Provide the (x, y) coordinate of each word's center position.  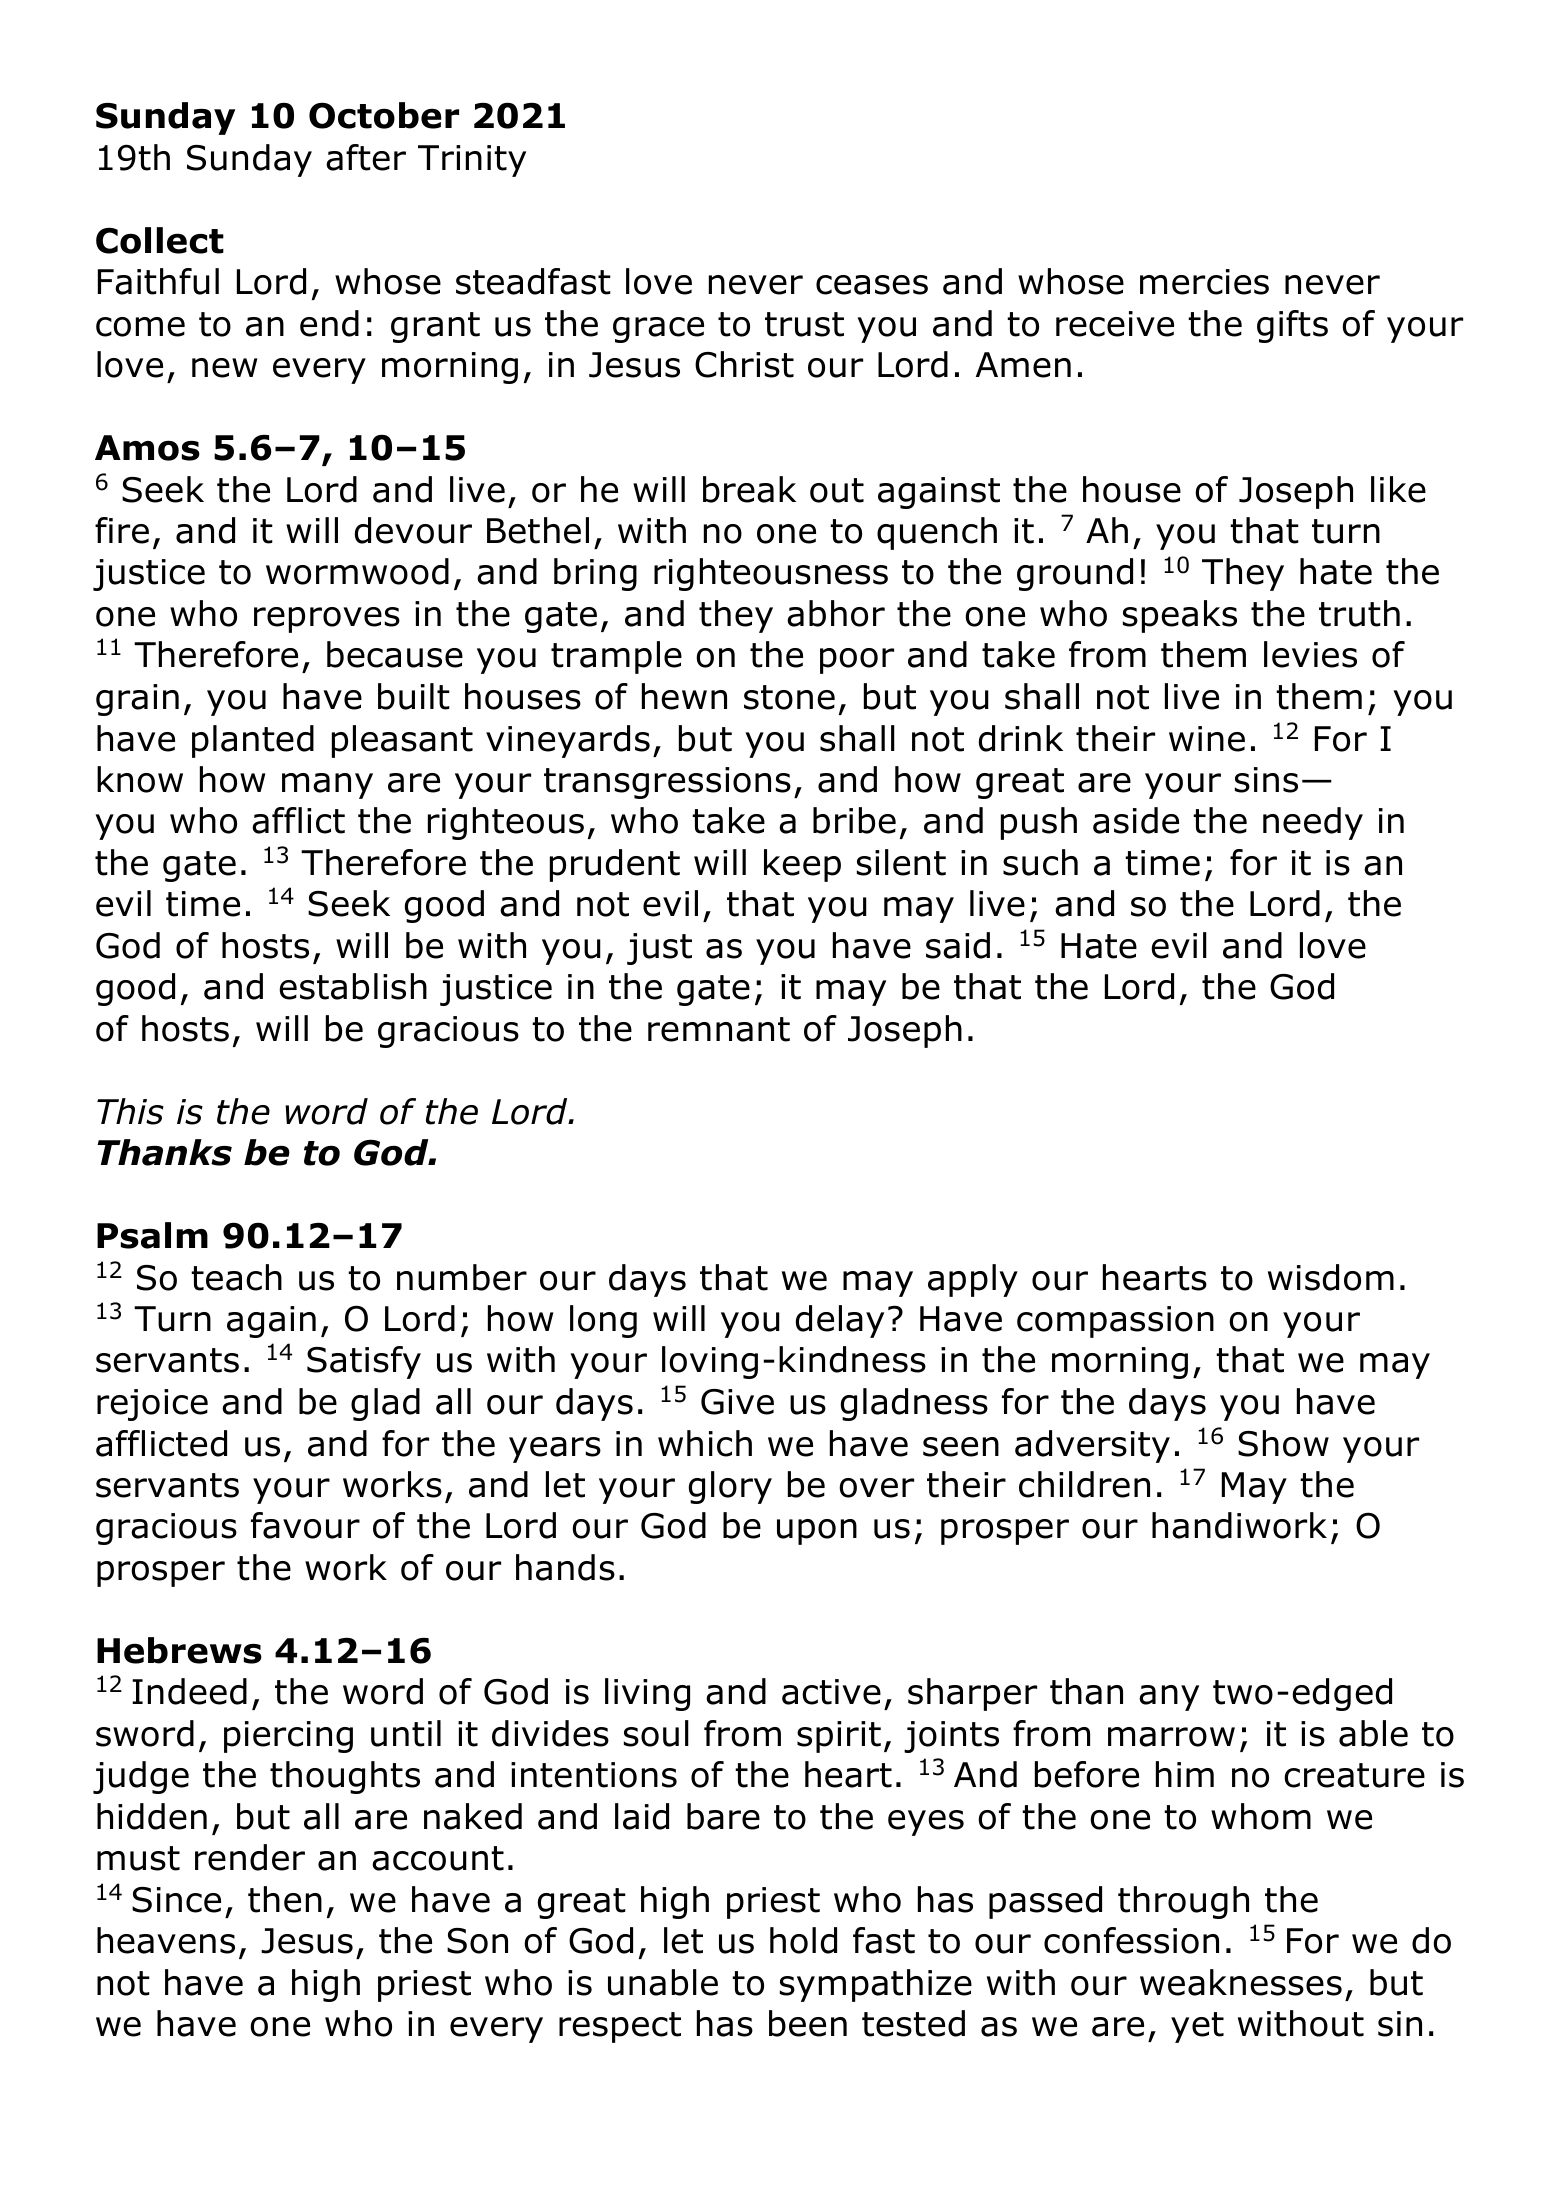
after (366, 157)
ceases (872, 285)
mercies (1204, 282)
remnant (719, 1029)
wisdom (1331, 1277)
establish (353, 986)
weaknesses (1241, 1982)
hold (803, 1940)
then (285, 1899)
